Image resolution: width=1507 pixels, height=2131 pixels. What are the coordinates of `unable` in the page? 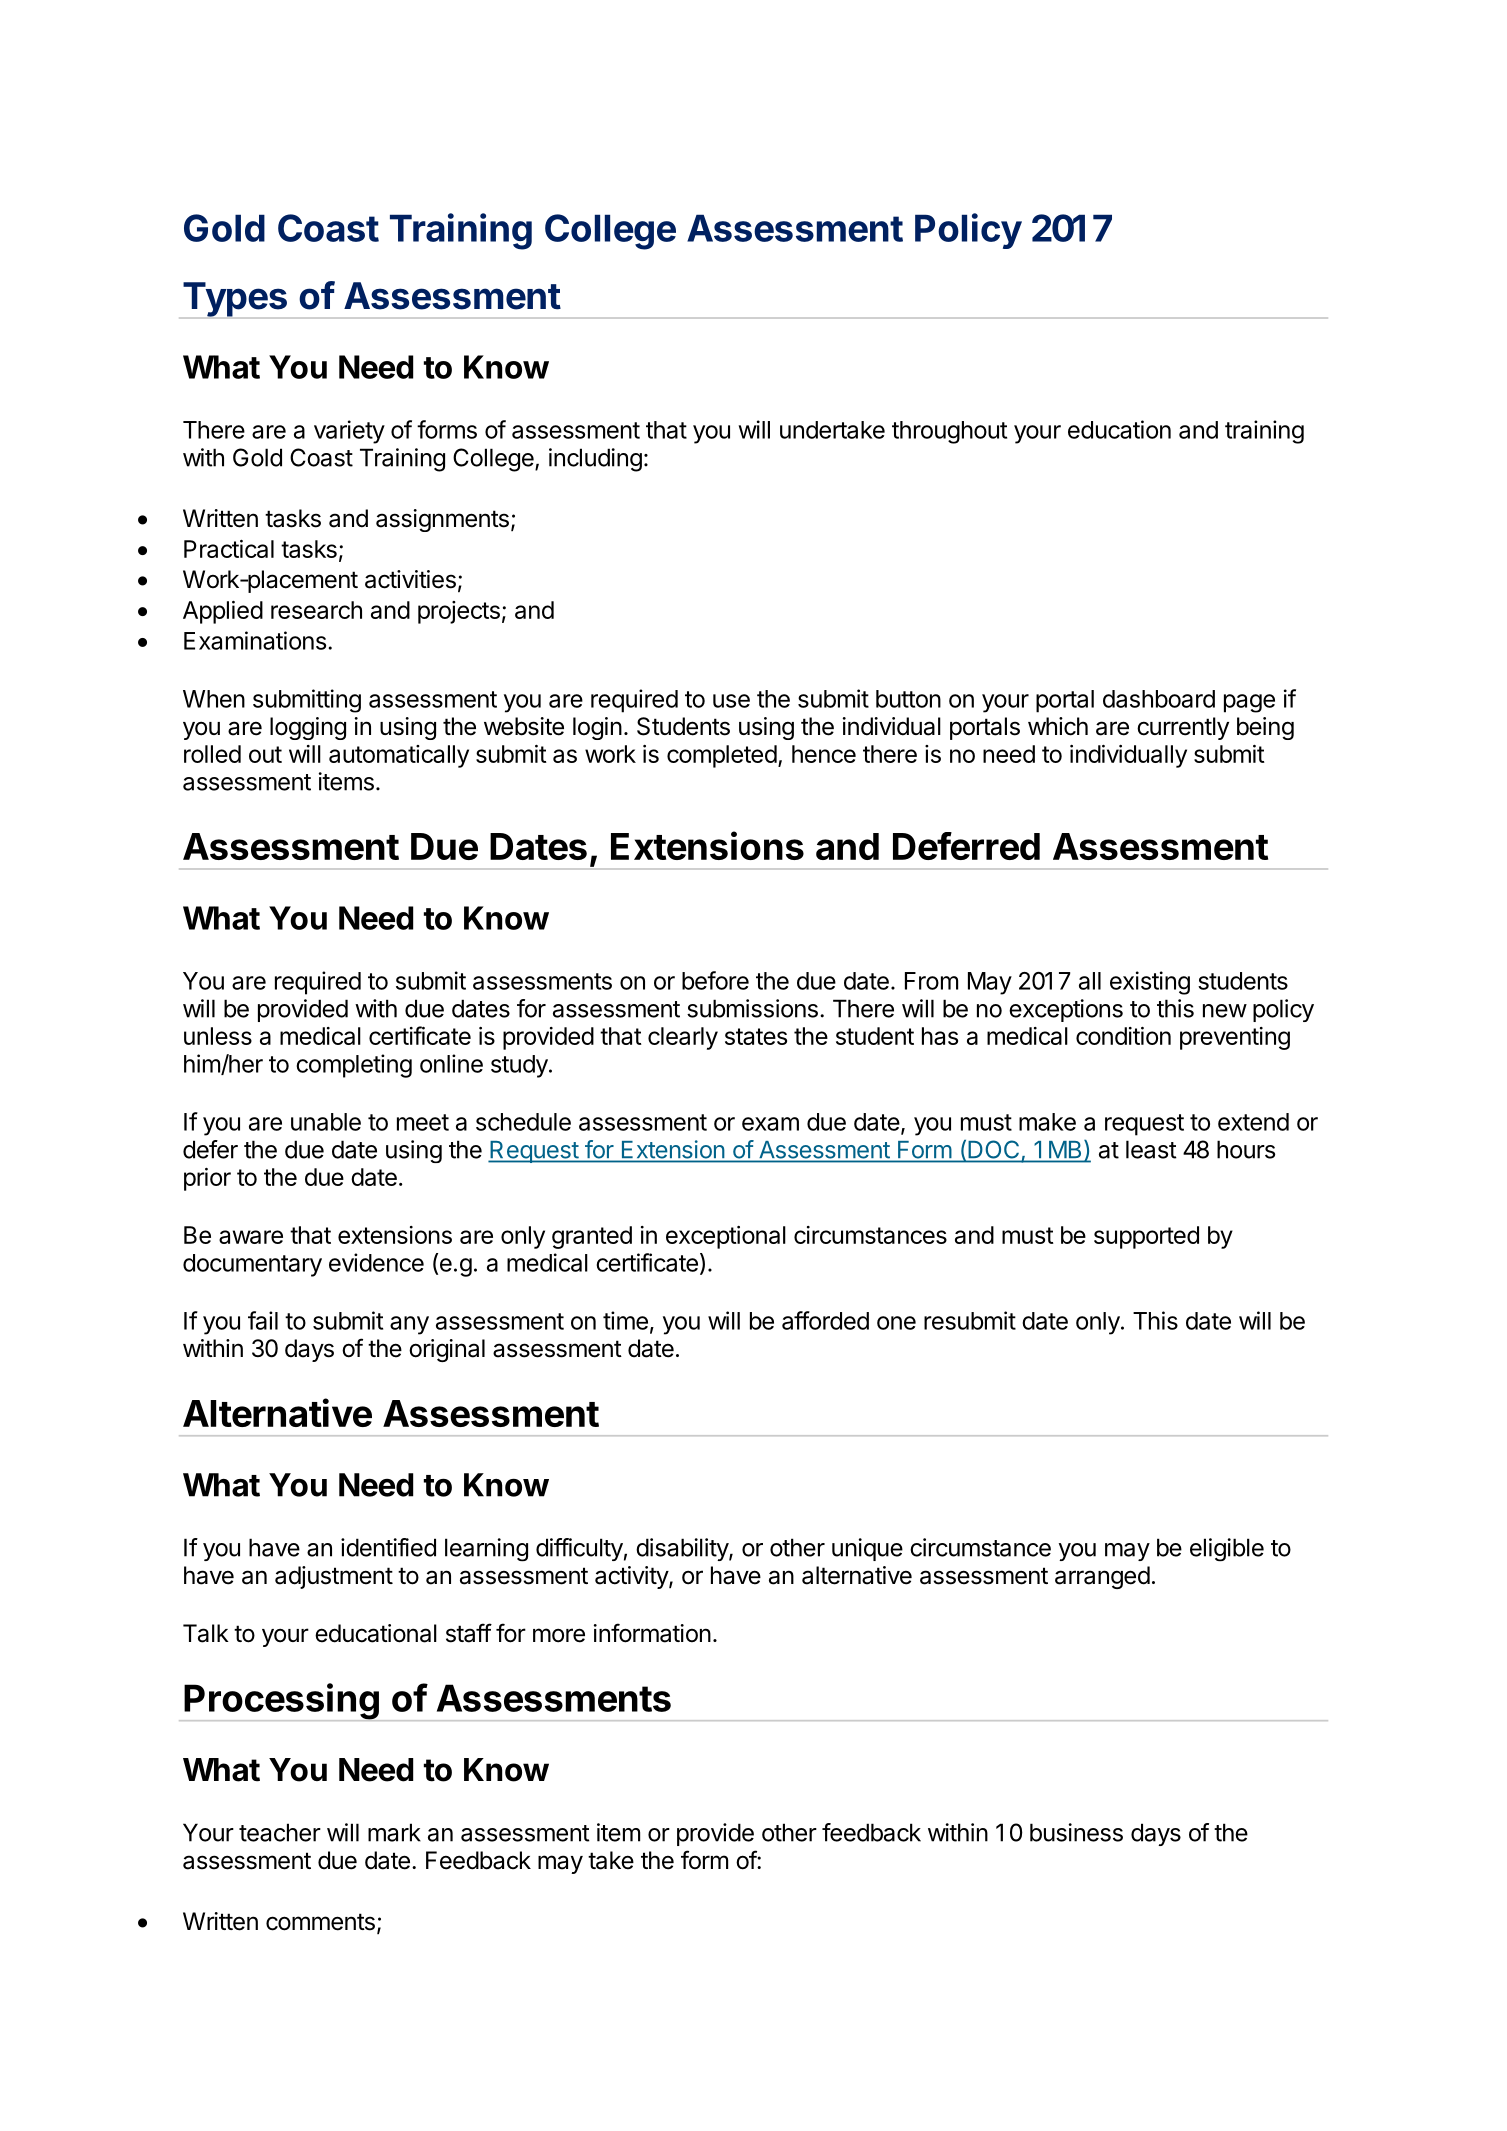 It's located at (326, 1122).
